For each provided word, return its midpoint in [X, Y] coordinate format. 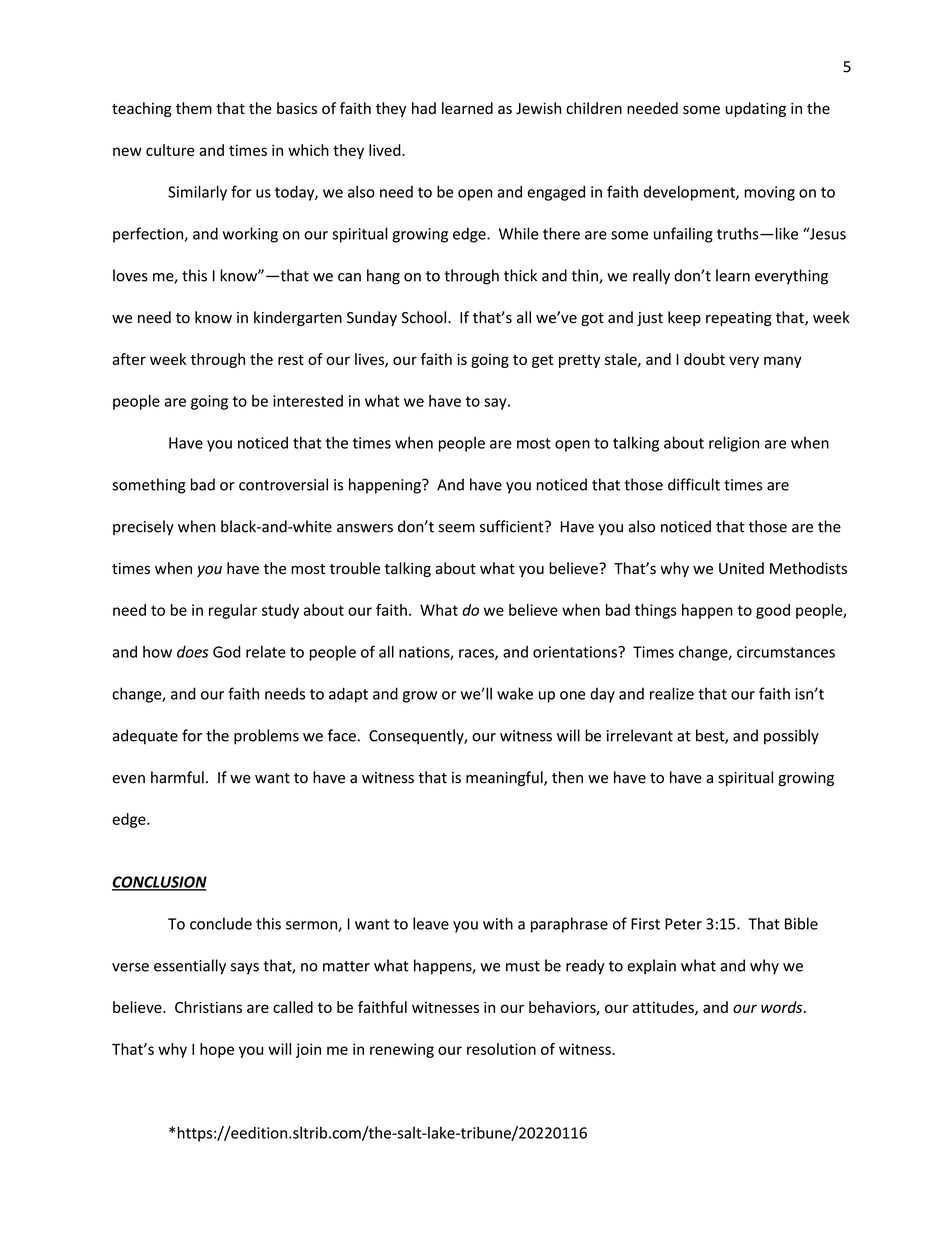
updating [756, 109]
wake [515, 693]
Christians [208, 1007]
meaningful [505, 778]
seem [457, 528]
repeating [739, 319]
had [424, 108]
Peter [683, 924]
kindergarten [298, 318]
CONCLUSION [159, 883]
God [227, 652]
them [194, 108]
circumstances [786, 652]
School [425, 317]
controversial [283, 484]
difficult [694, 484]
